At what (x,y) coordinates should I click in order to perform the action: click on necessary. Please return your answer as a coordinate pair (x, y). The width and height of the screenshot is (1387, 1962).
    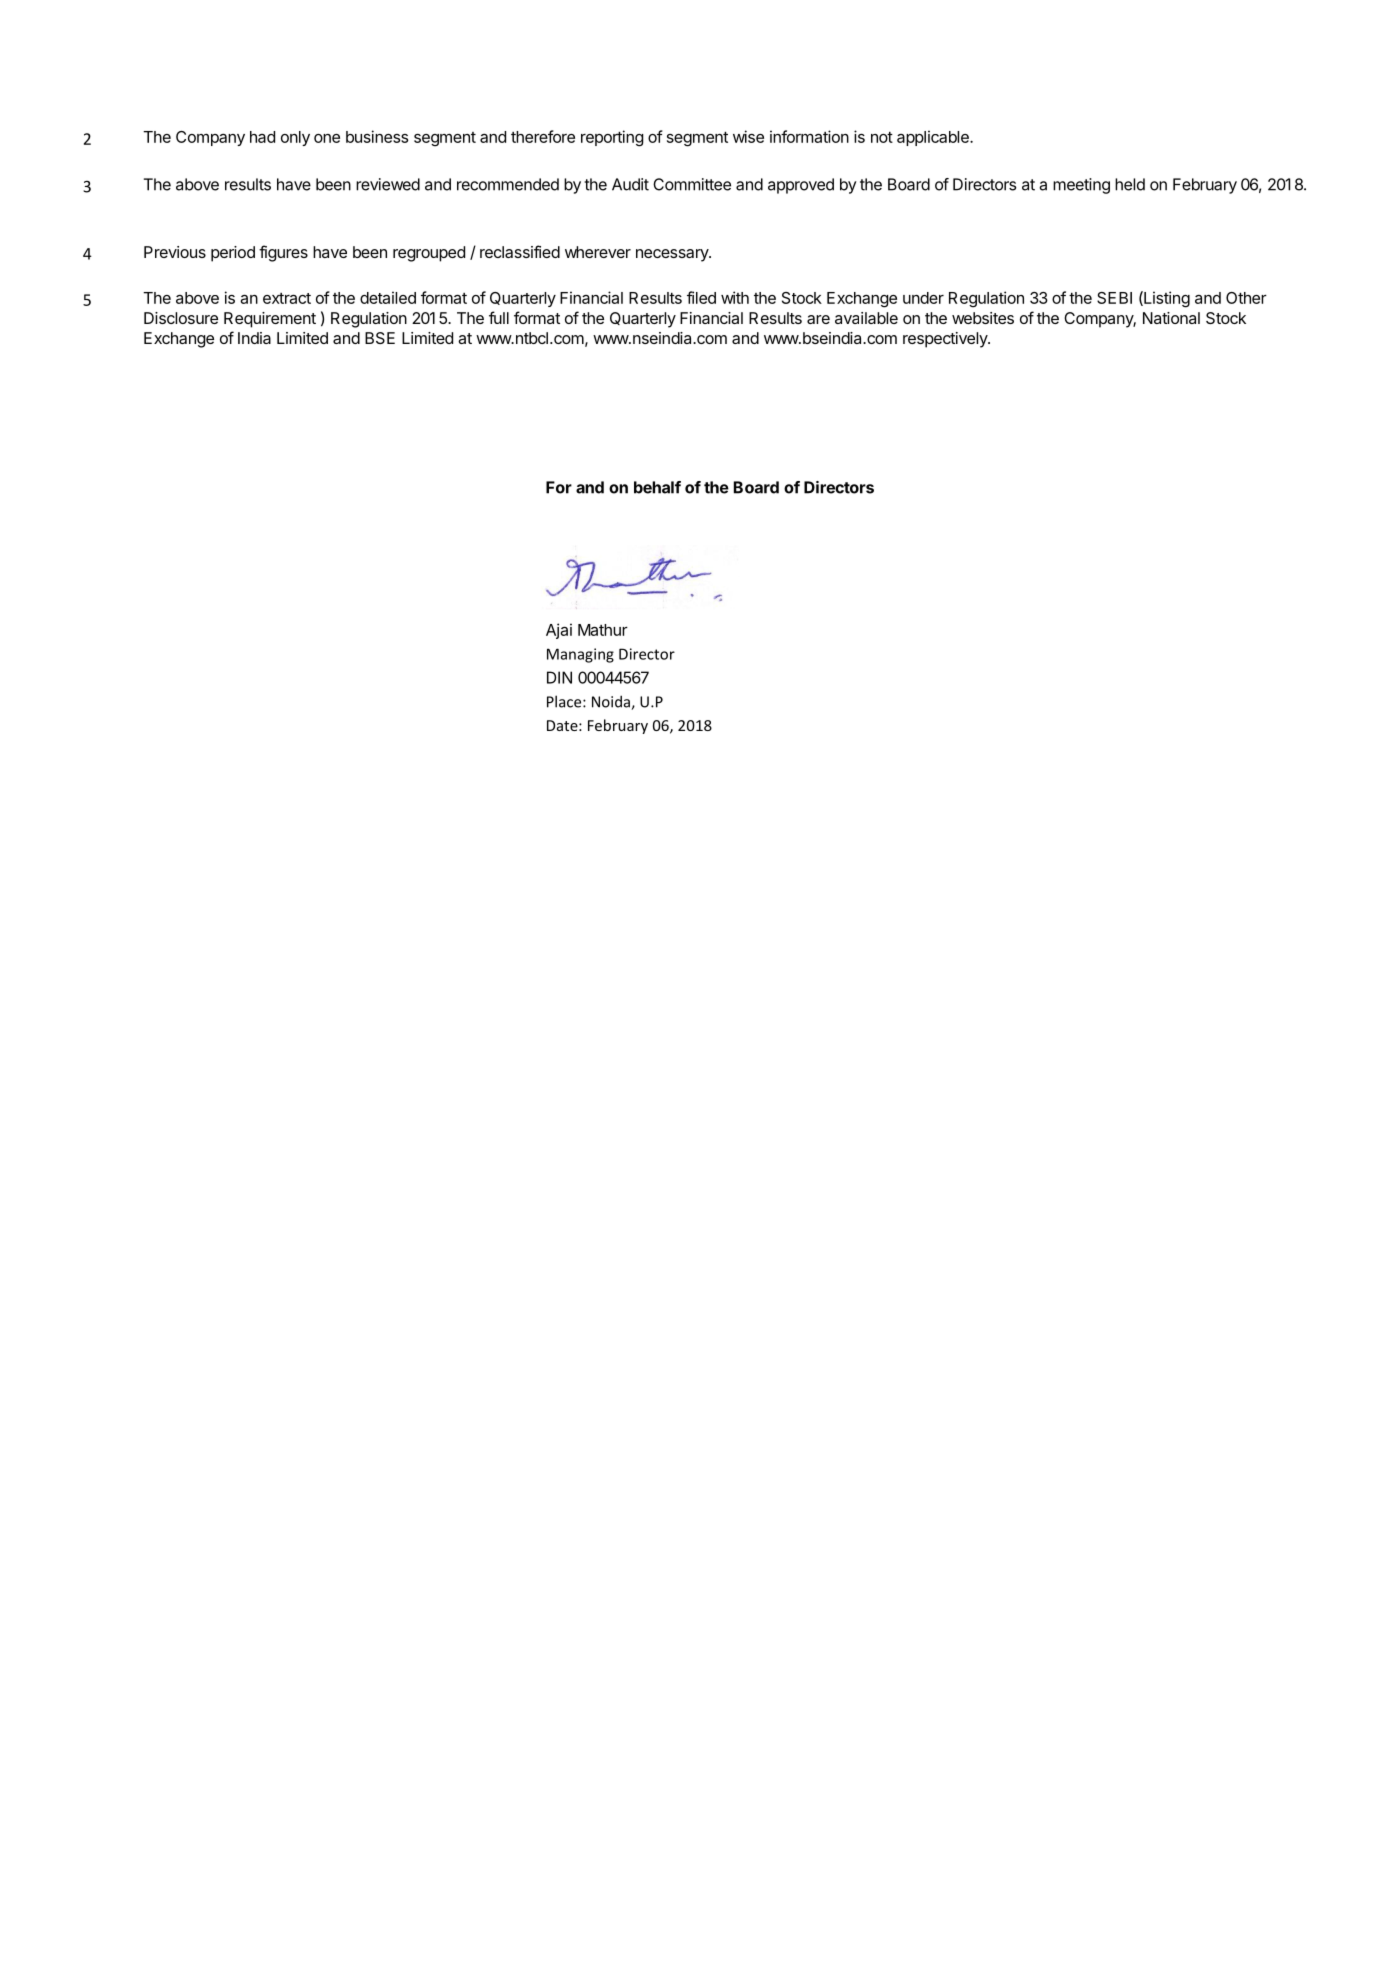
    Looking at the image, I should click on (673, 255).
